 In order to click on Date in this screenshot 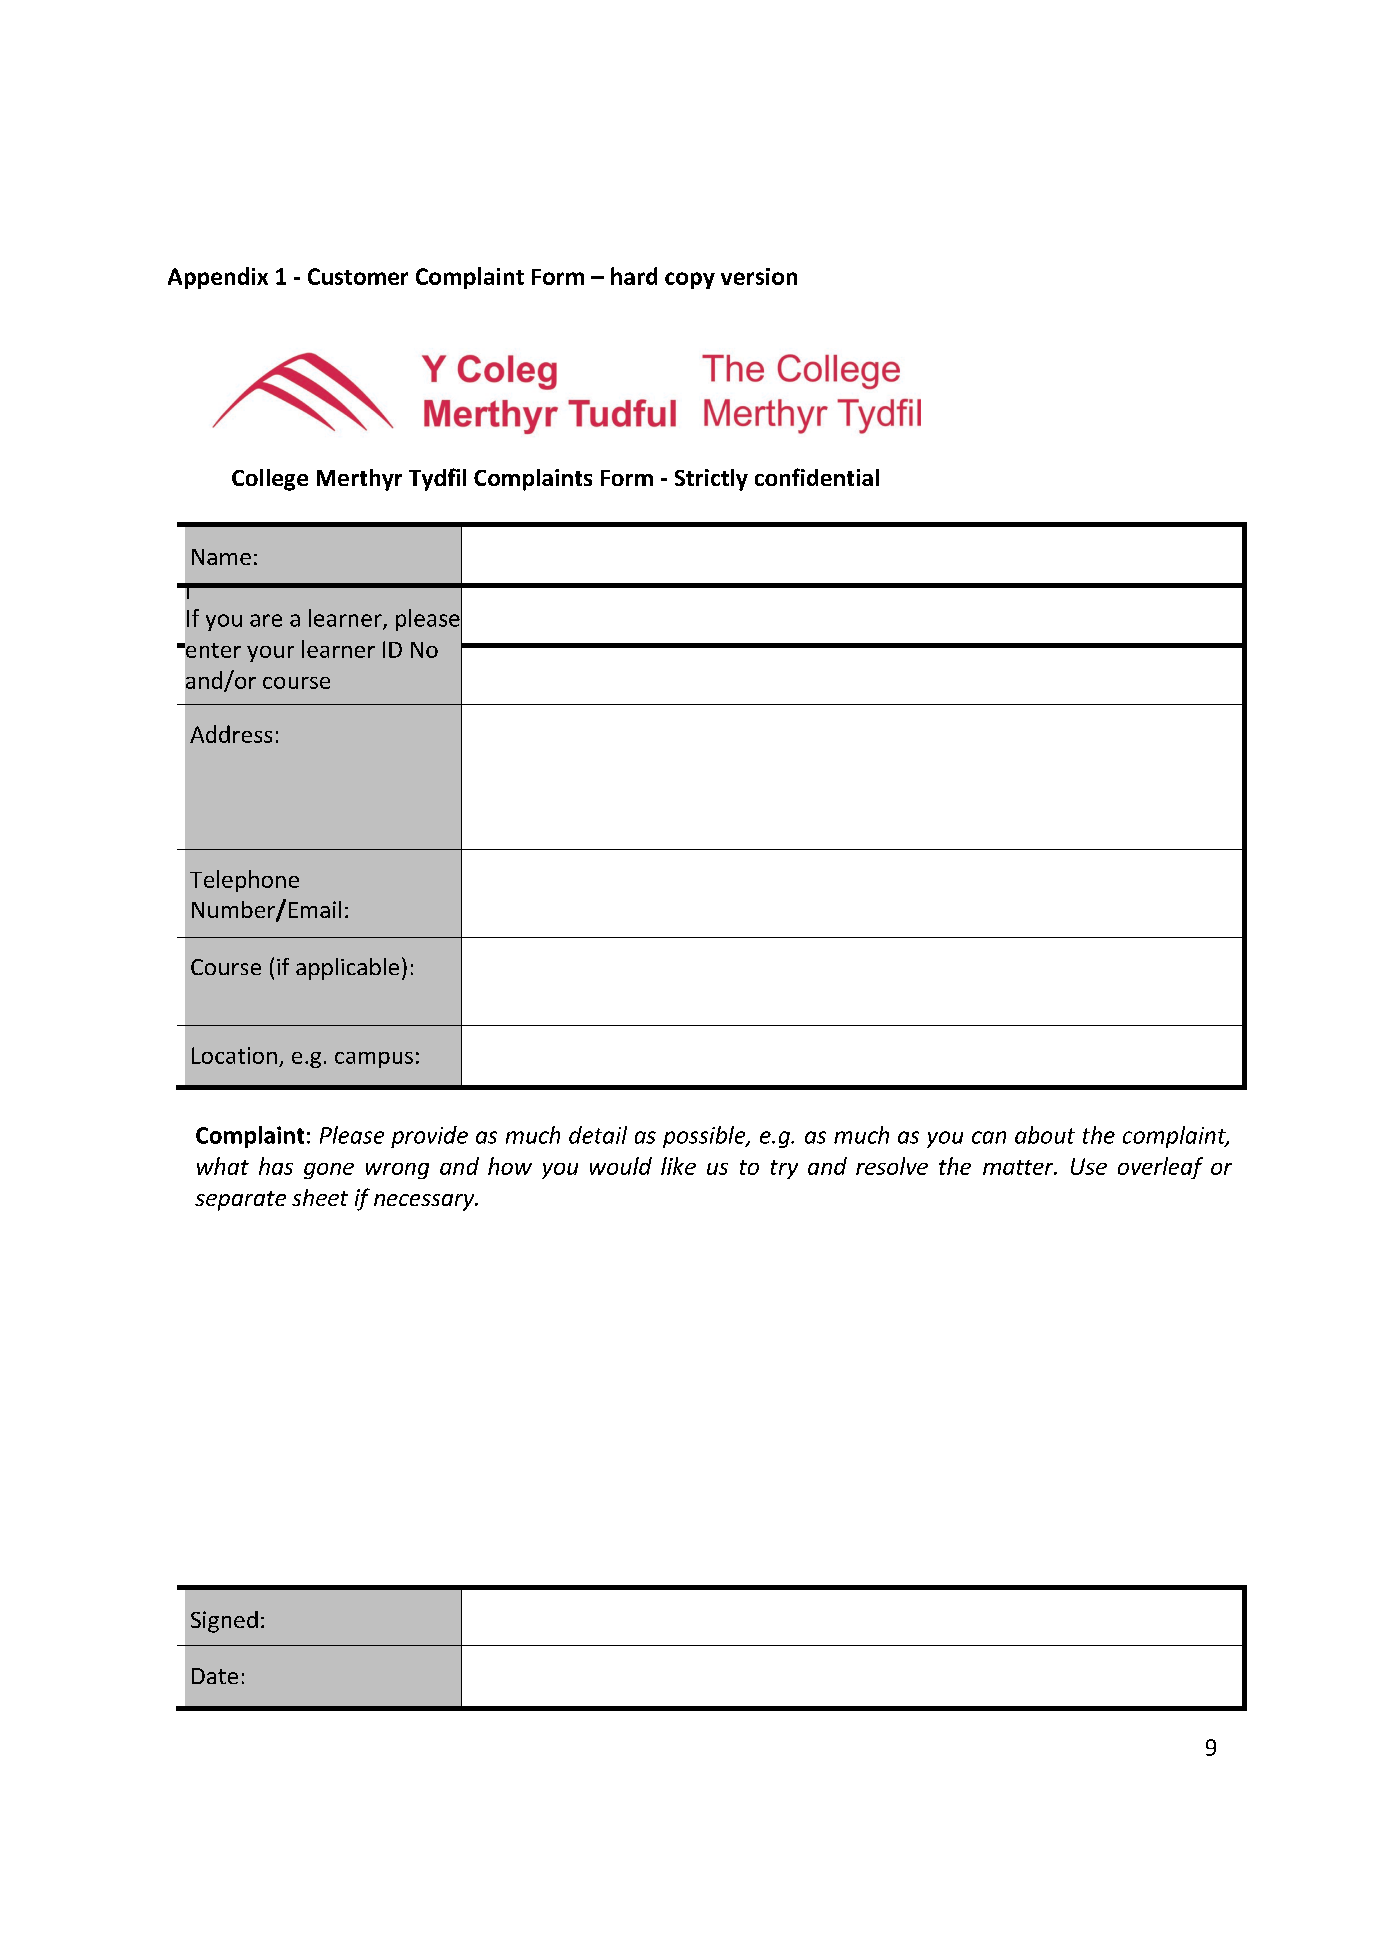, I will do `click(215, 1676)`.
